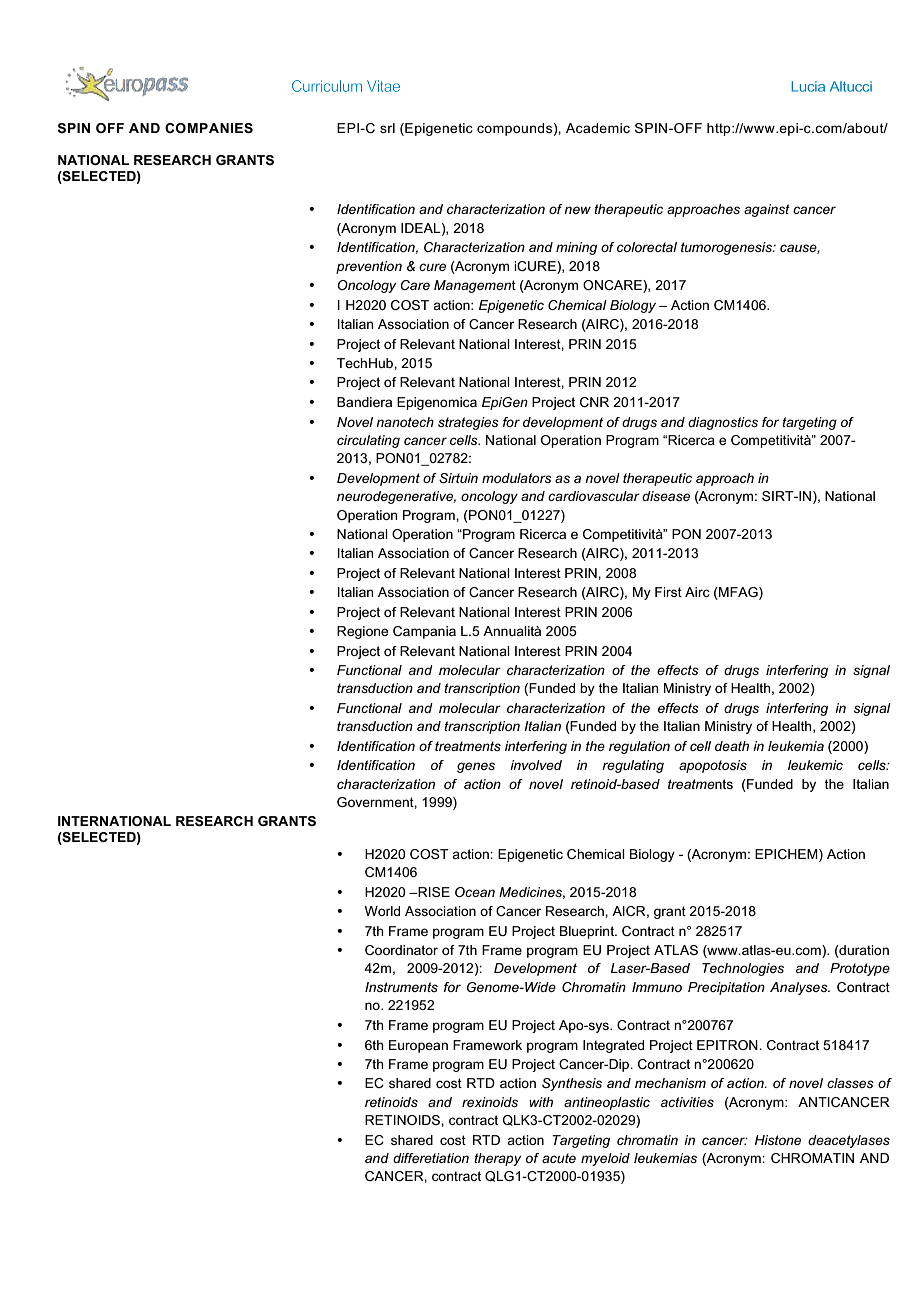 Image resolution: width=924 pixels, height=1308 pixels. What do you see at coordinates (209, 128) in the screenshot?
I see `COMPANIES` at bounding box center [209, 128].
